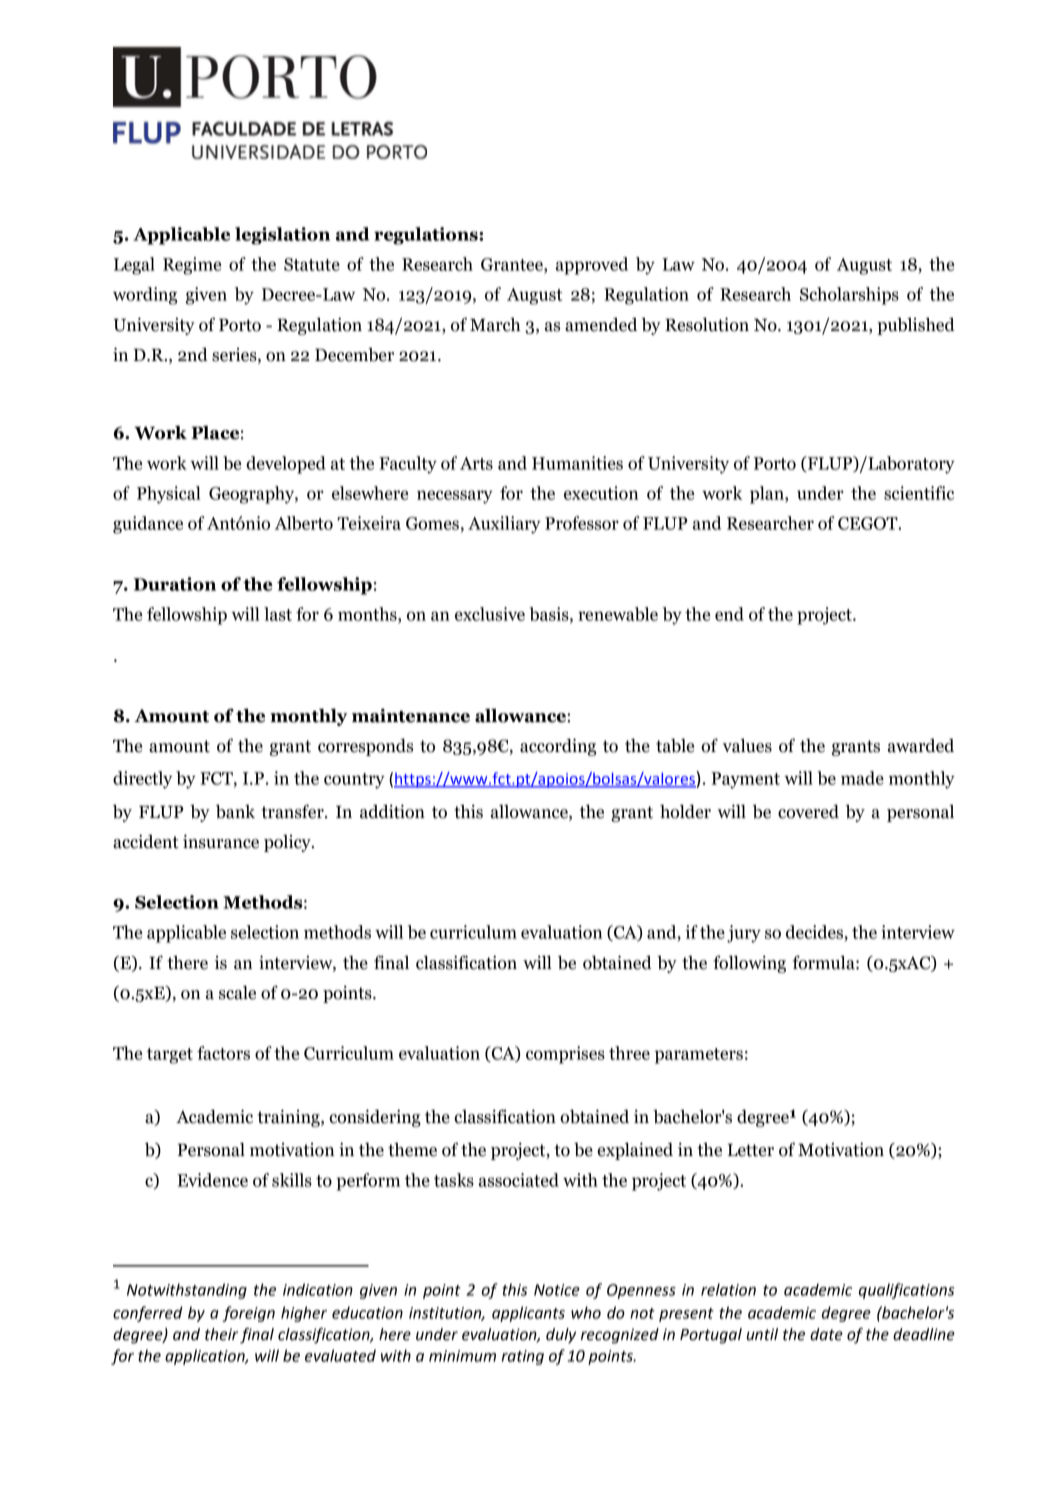  I want to click on comprises, so click(565, 1055).
